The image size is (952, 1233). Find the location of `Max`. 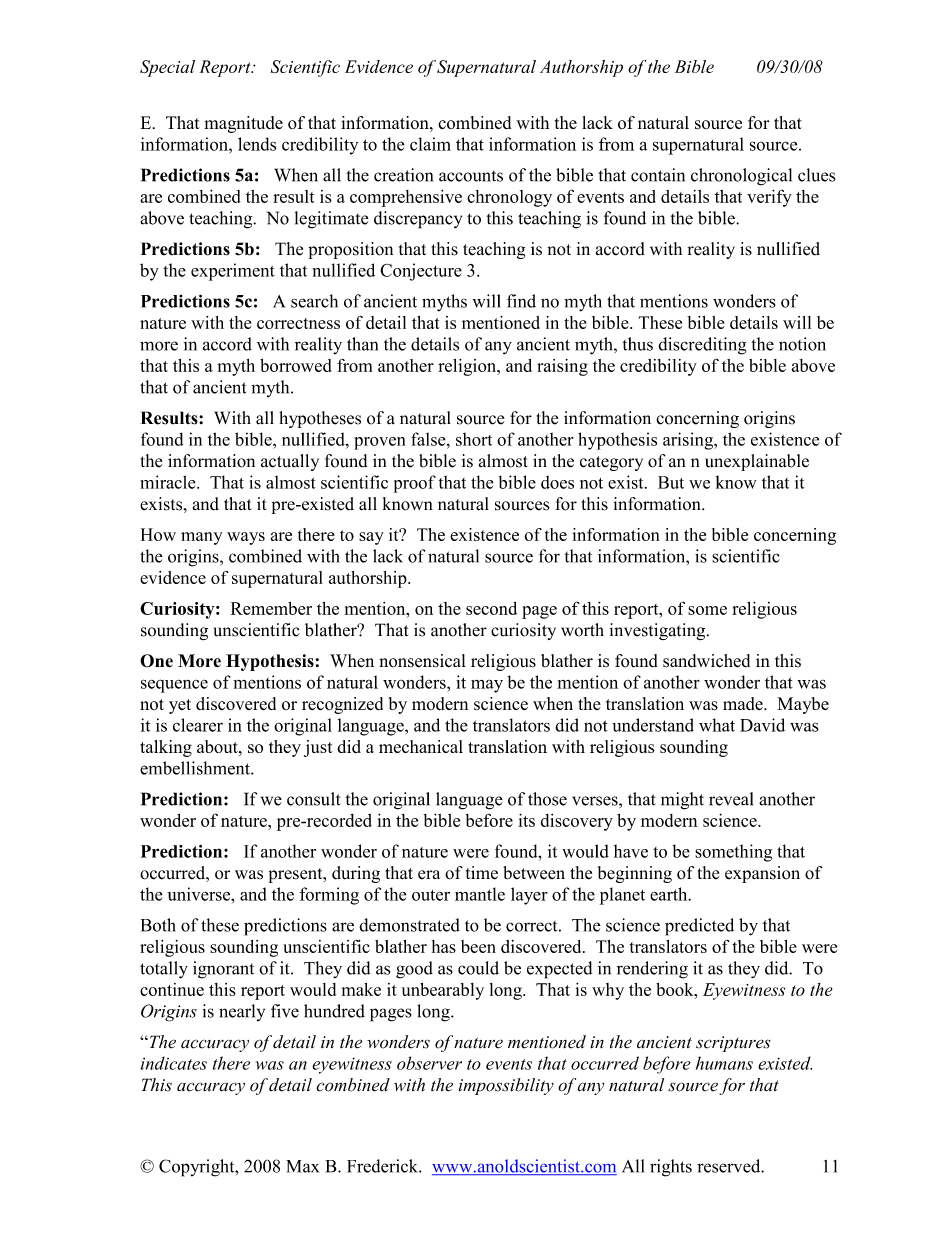

Max is located at coordinates (302, 1166).
